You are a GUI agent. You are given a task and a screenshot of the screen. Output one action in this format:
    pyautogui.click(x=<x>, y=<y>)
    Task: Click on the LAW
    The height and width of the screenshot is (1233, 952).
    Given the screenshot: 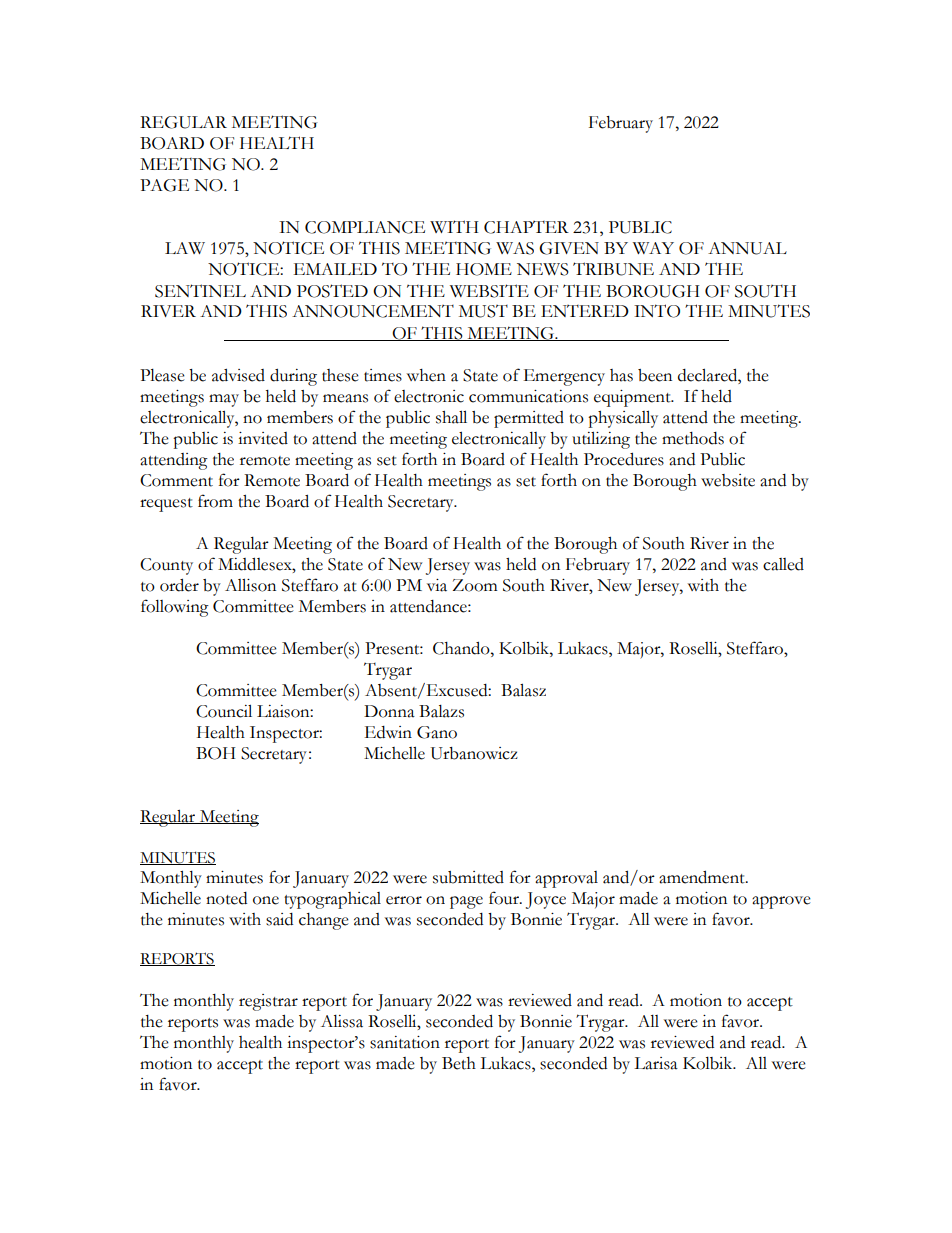 What is the action you would take?
    pyautogui.click(x=185, y=248)
